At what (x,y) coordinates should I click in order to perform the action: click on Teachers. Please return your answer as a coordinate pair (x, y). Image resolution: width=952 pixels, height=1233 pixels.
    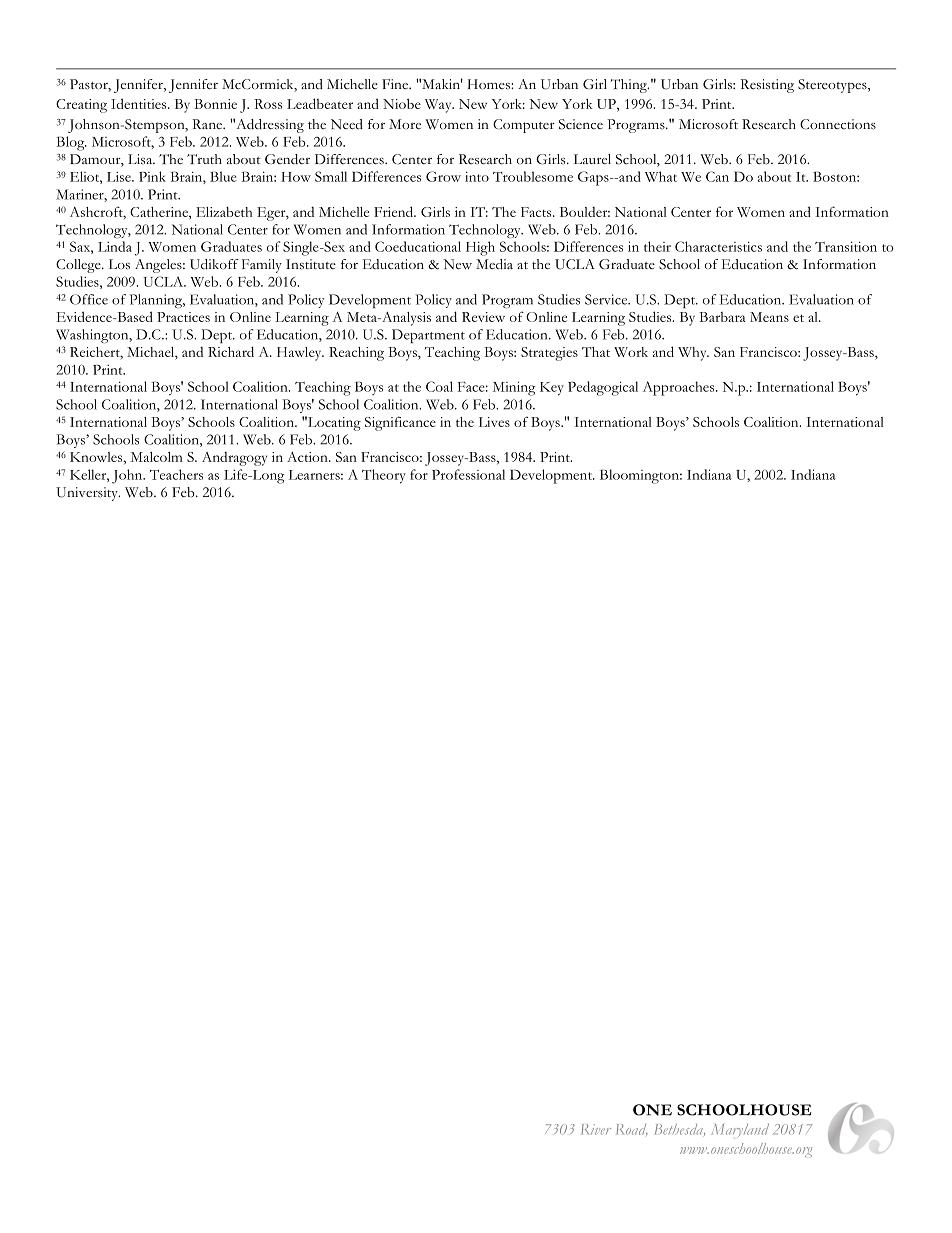
    Looking at the image, I should click on (176, 474).
